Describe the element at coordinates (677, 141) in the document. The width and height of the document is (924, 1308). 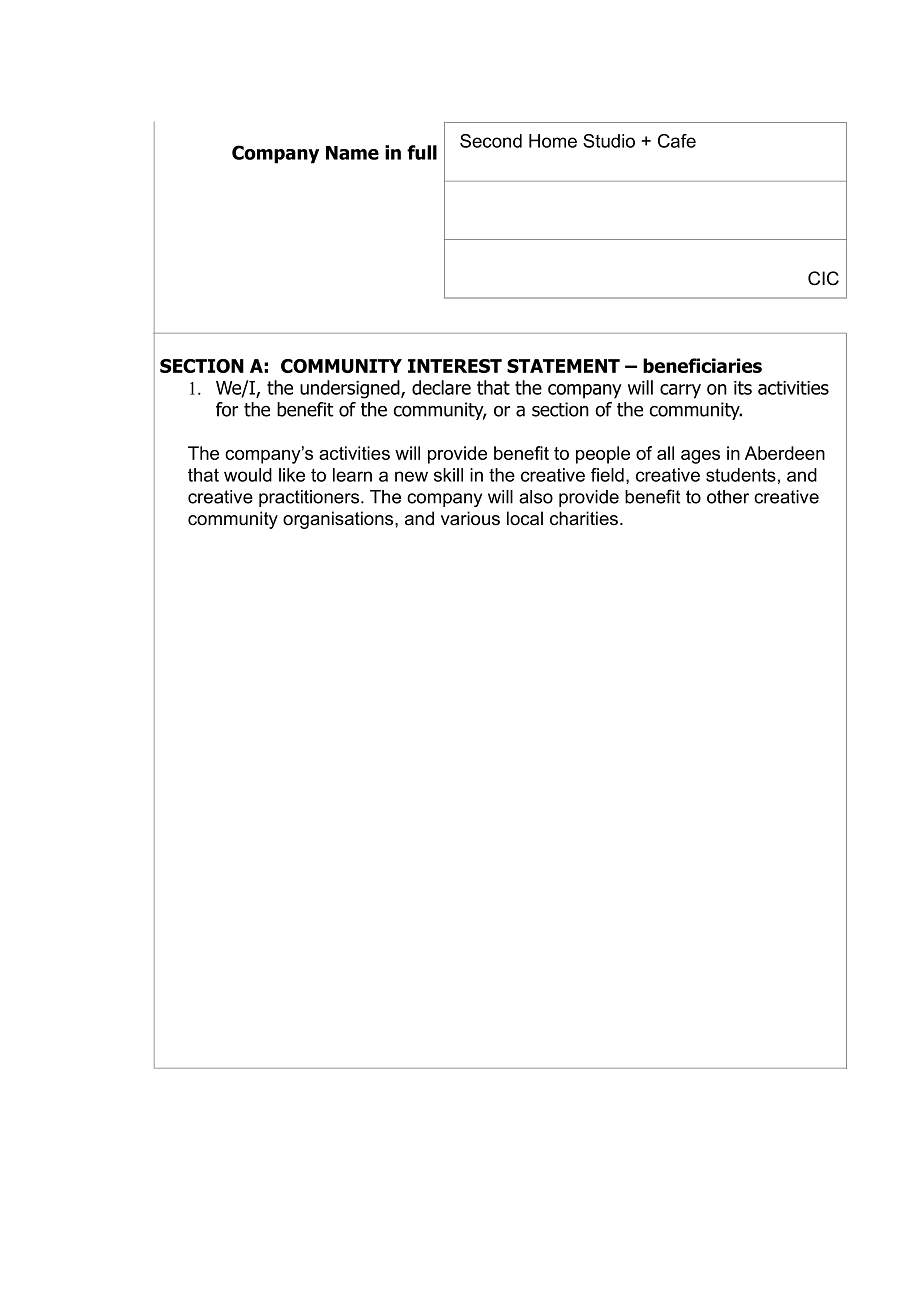
I see `Cafe` at that location.
